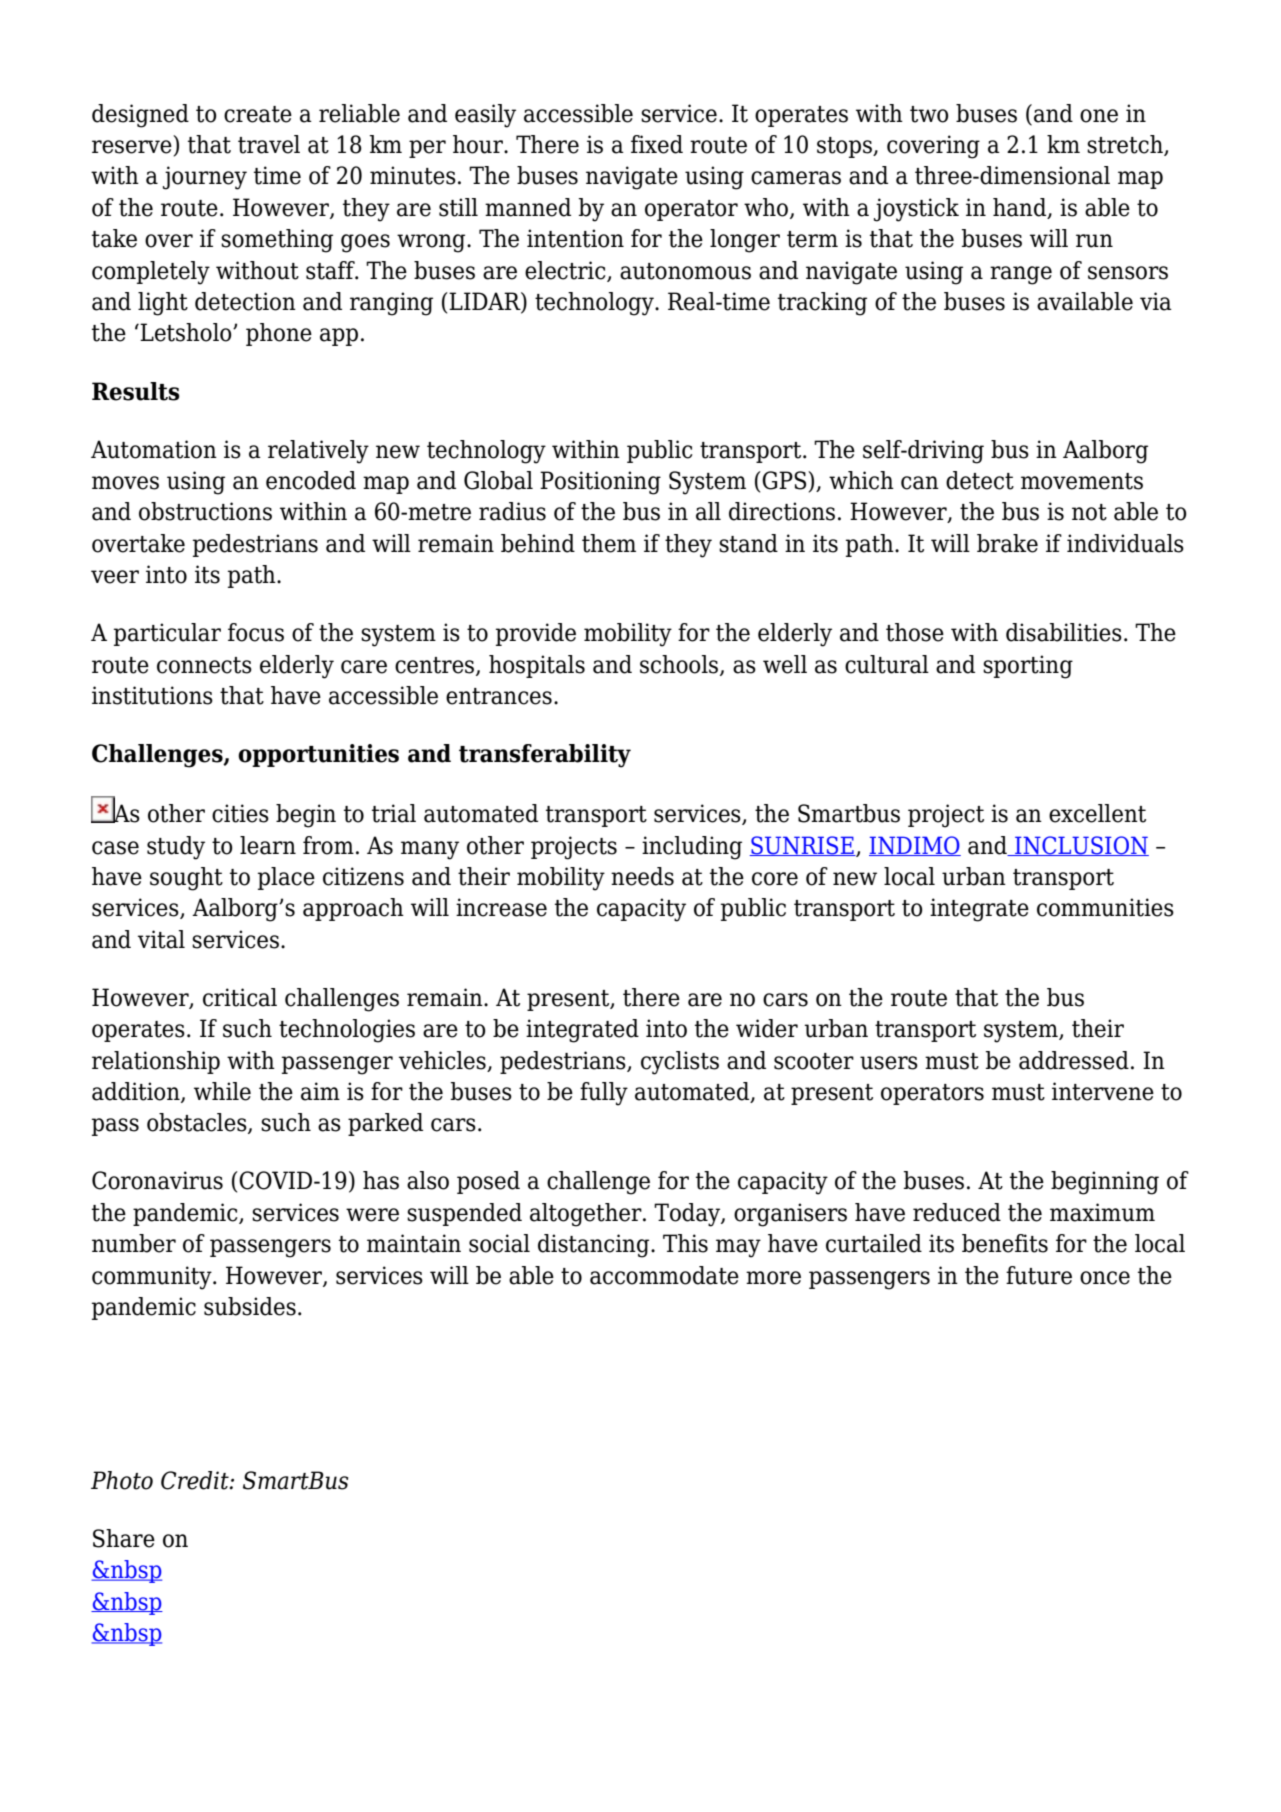 This page has width=1281, height=1812. Describe the element at coordinates (1021, 208) in the page. I see `hand` at that location.
